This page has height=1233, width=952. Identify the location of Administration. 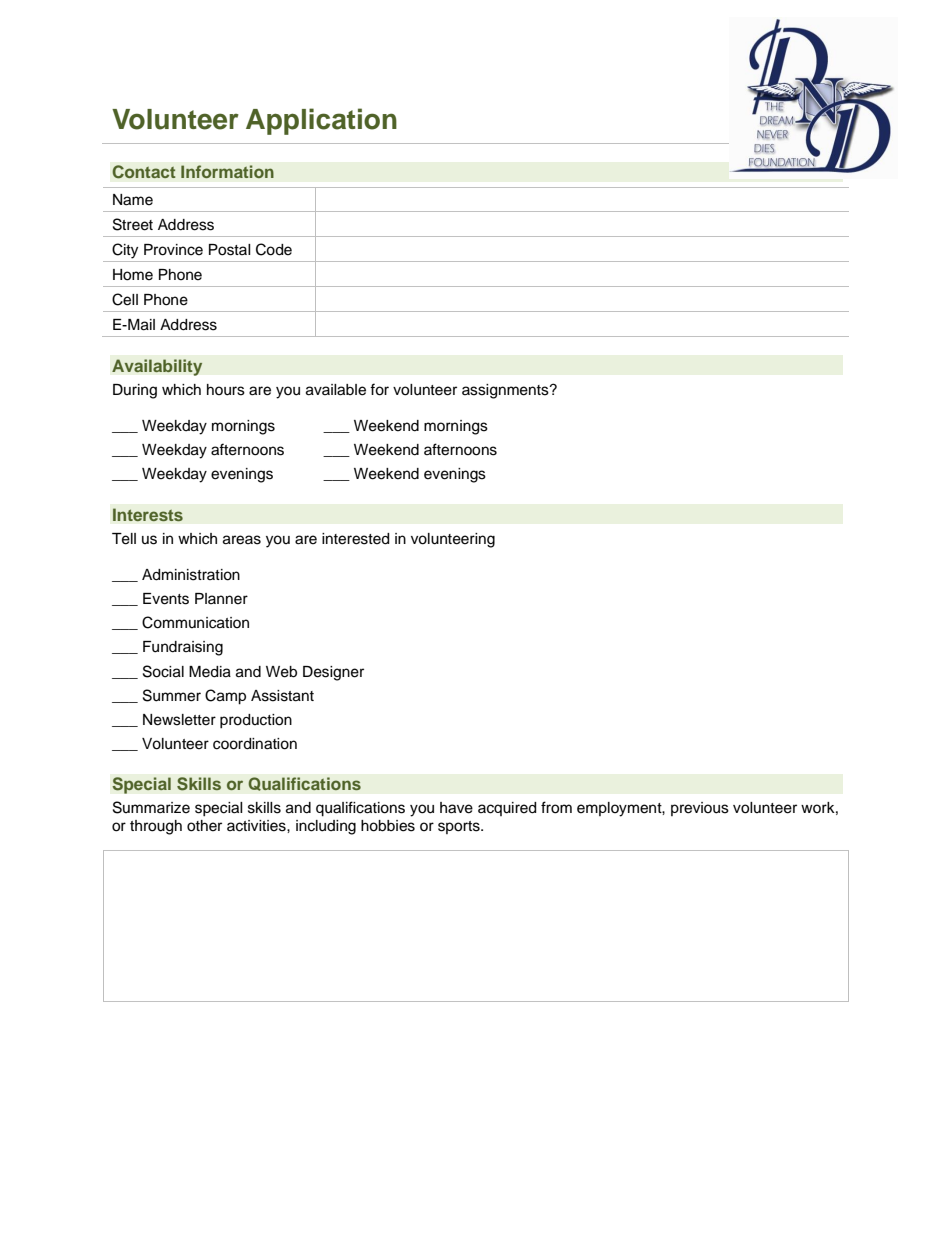
(191, 575).
